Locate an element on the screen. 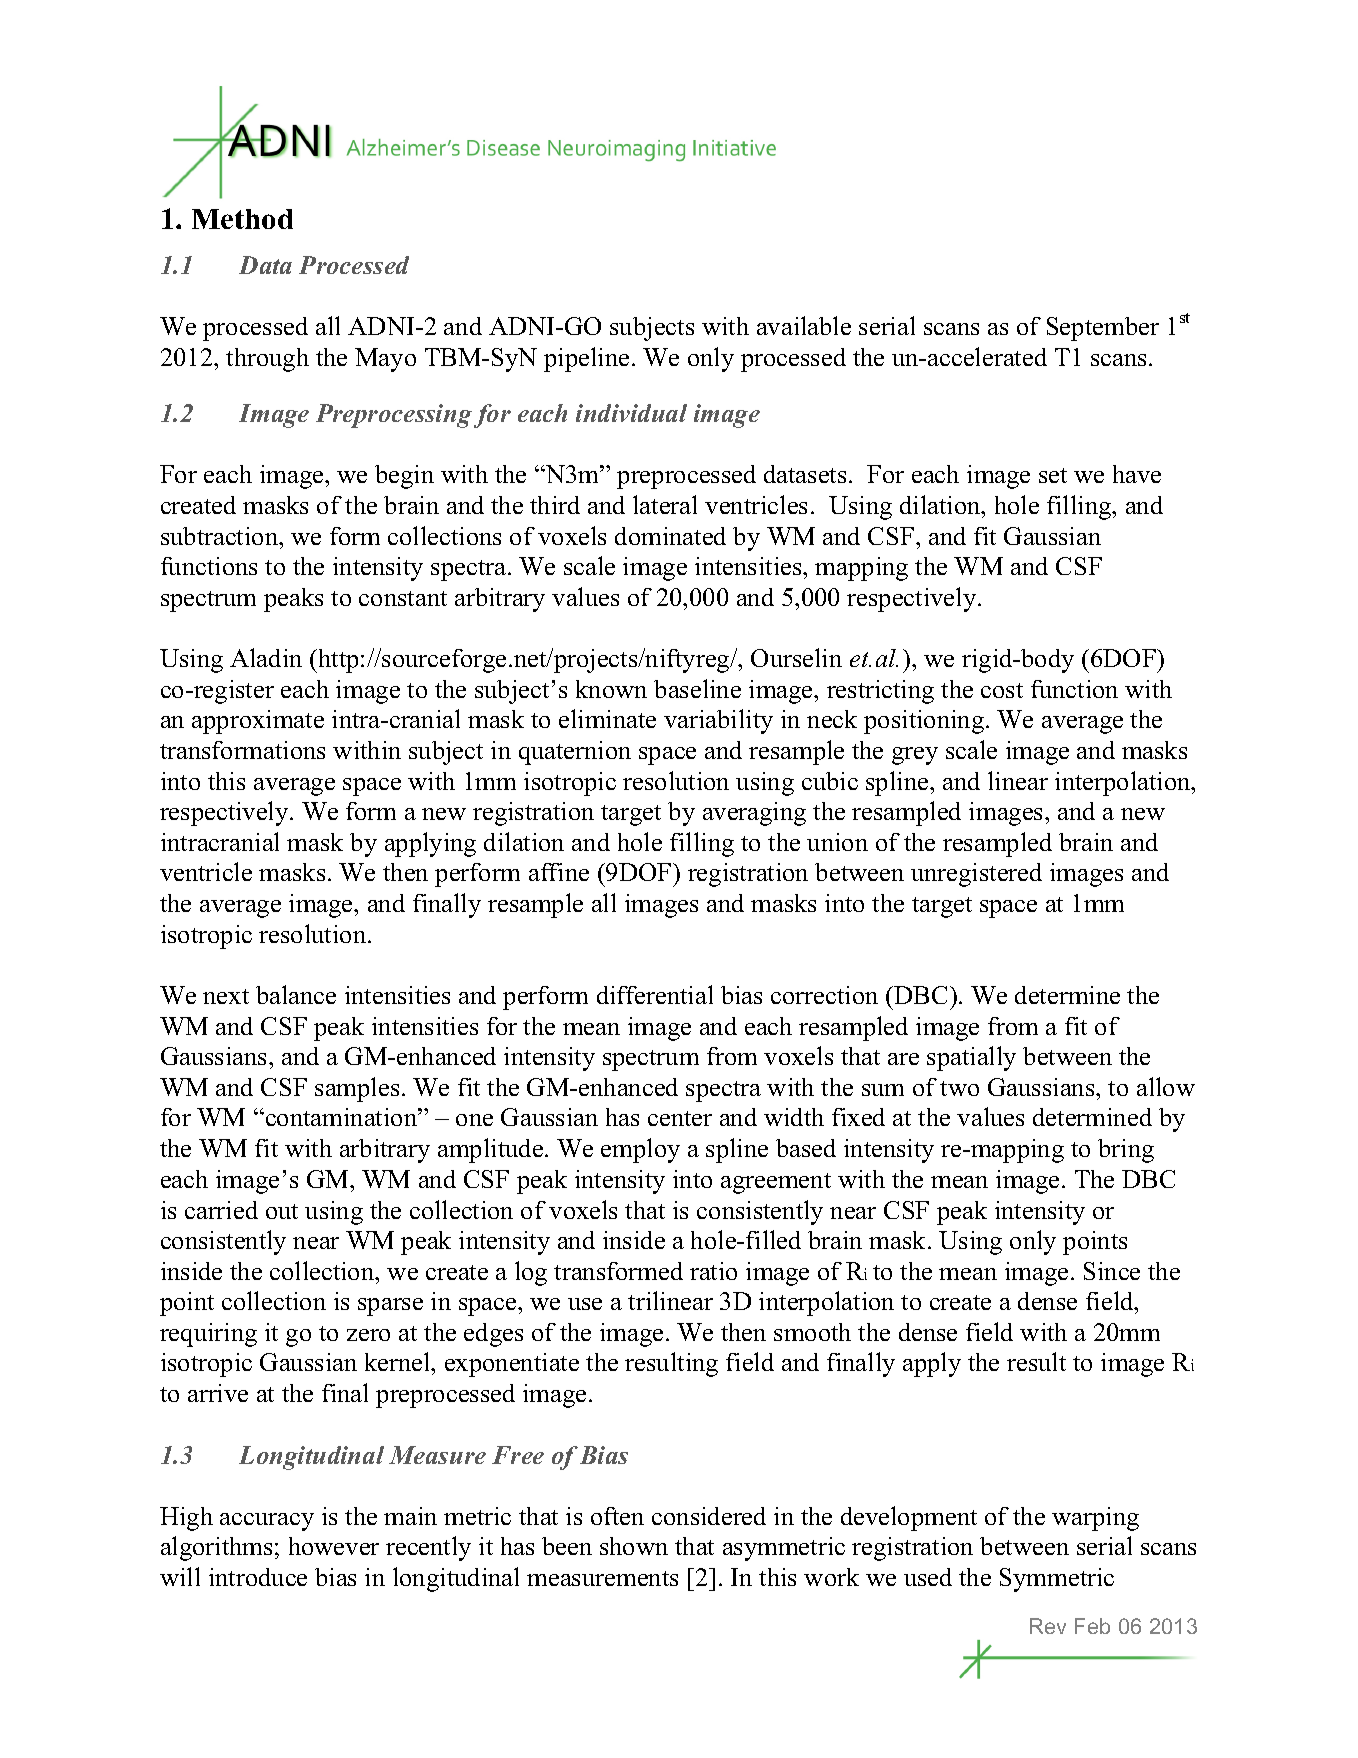  September is located at coordinates (1103, 329).
